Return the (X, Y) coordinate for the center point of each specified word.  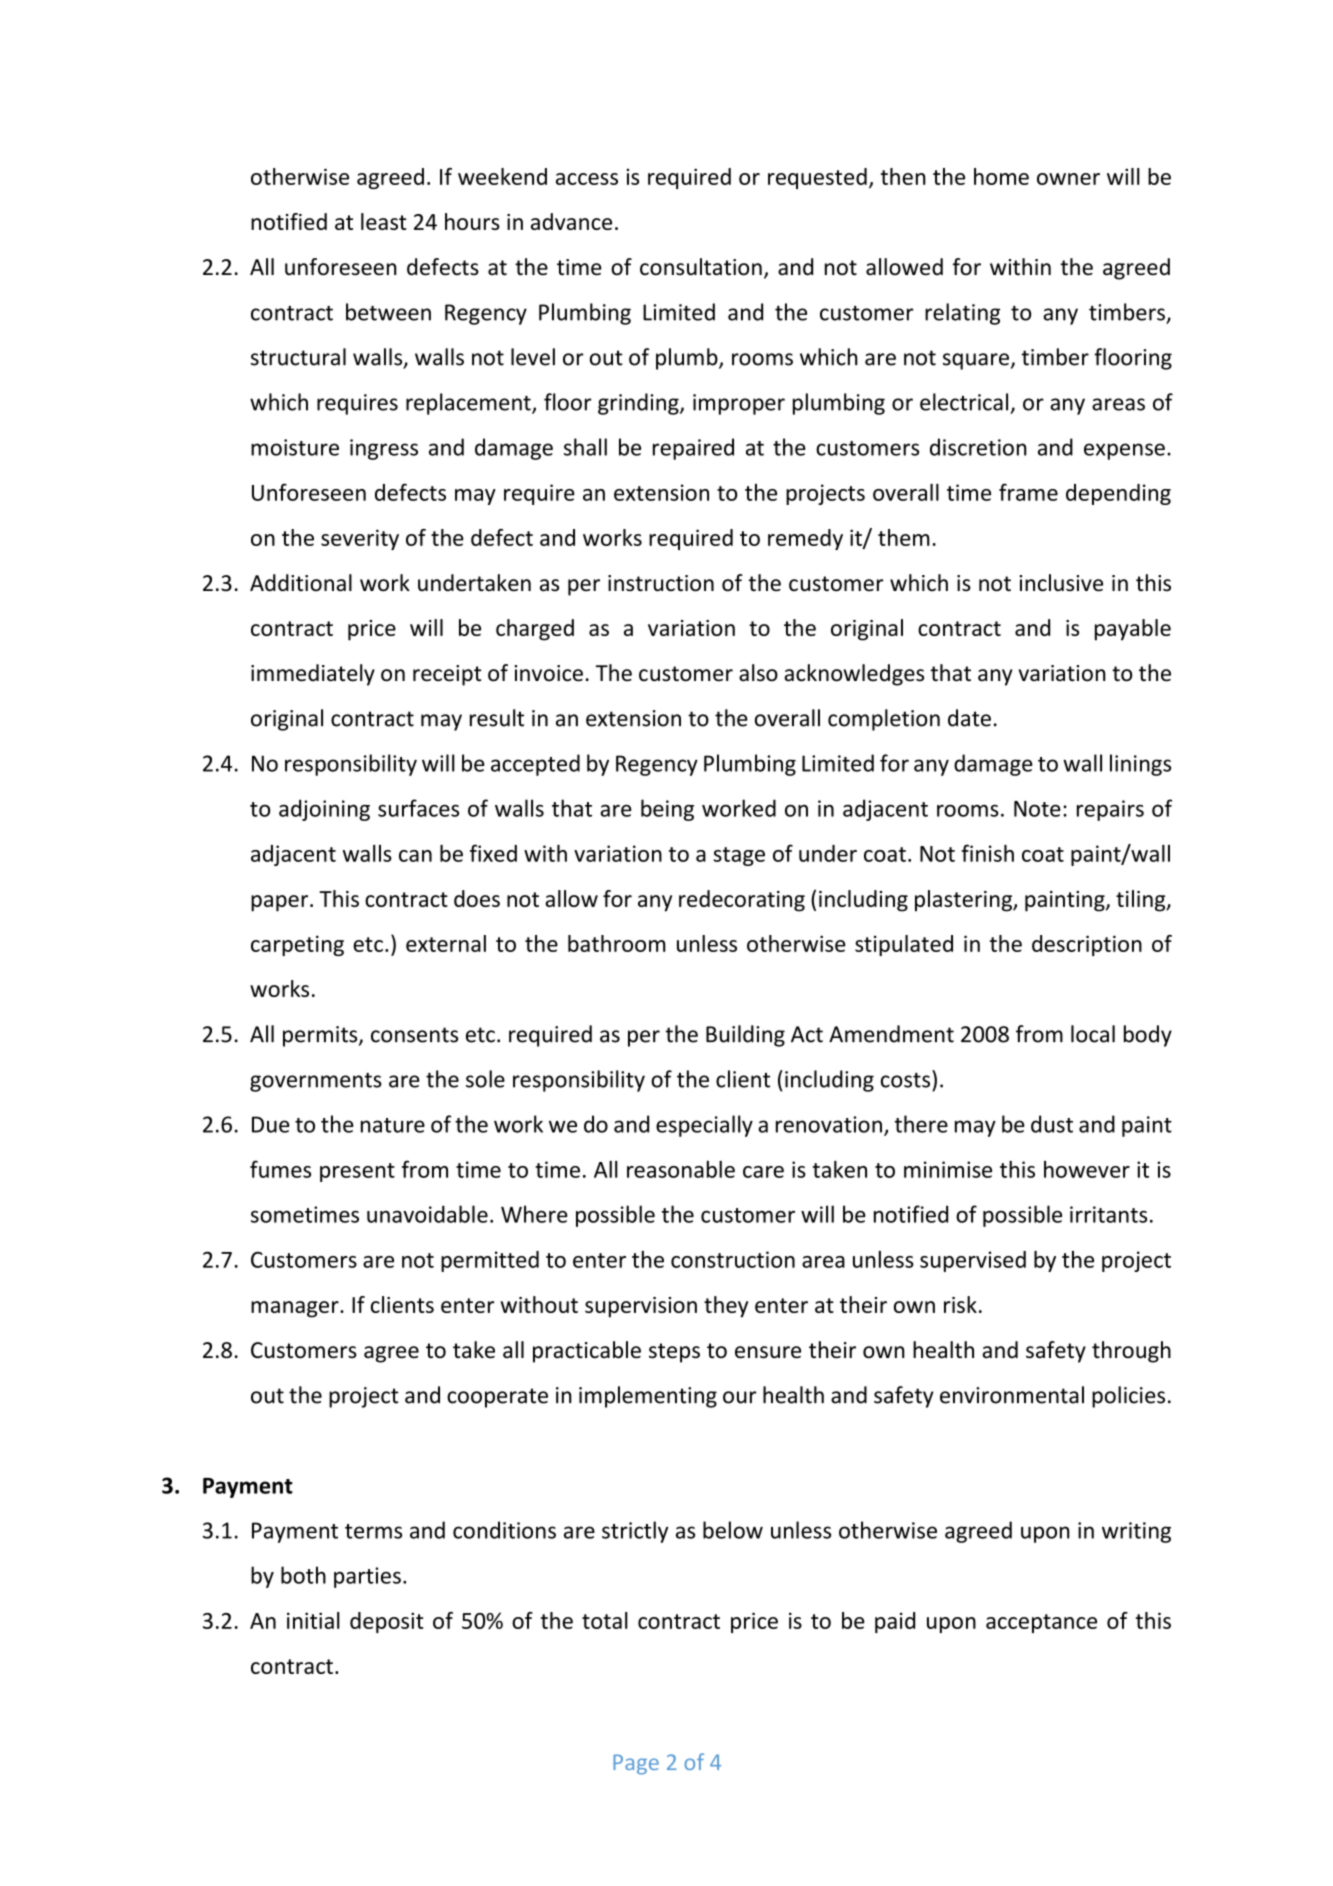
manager (296, 1309)
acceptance (1041, 1623)
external (446, 943)
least (384, 221)
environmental (1012, 1395)
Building (745, 1036)
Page (636, 1764)
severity (360, 539)
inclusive (1061, 583)
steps (674, 1353)
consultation (701, 267)
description (1087, 945)
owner (1068, 179)
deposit (387, 1622)
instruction (661, 583)
